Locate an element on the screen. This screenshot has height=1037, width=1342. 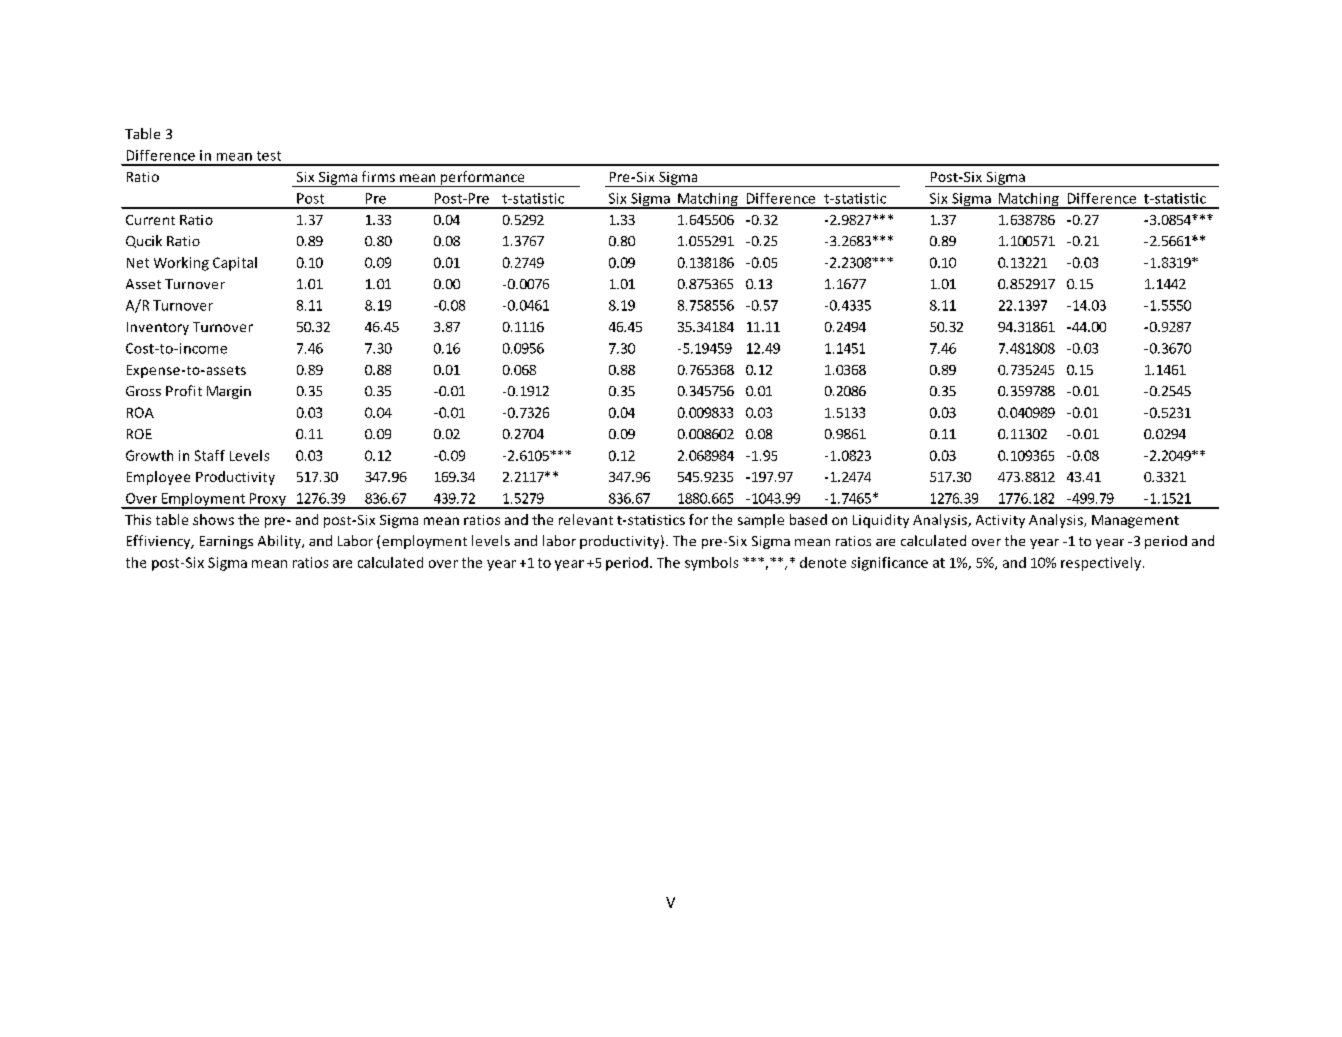
test is located at coordinates (269, 156).
